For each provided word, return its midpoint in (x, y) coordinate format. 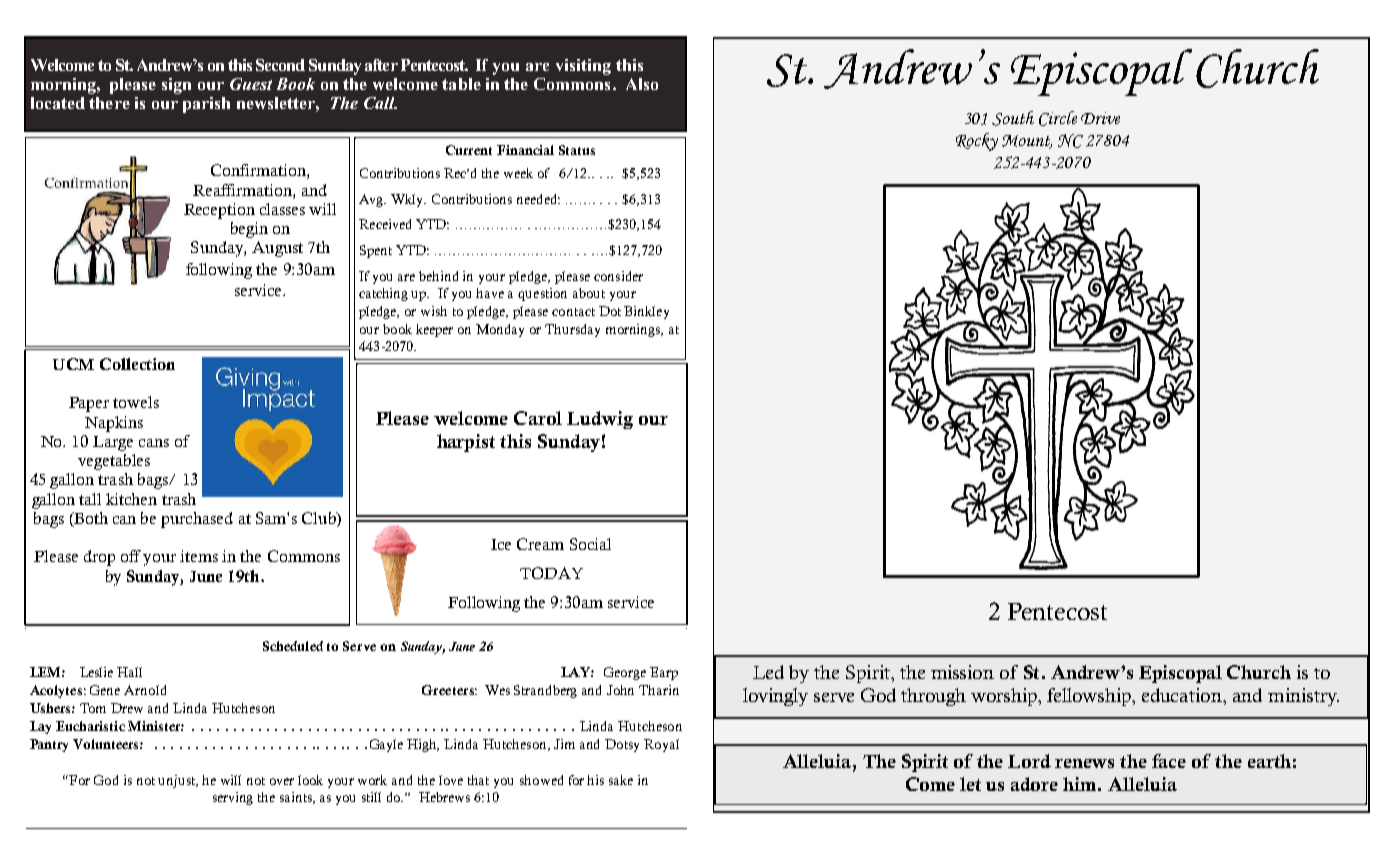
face (1169, 761)
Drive (1100, 118)
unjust (178, 781)
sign (176, 86)
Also (642, 84)
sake (621, 780)
